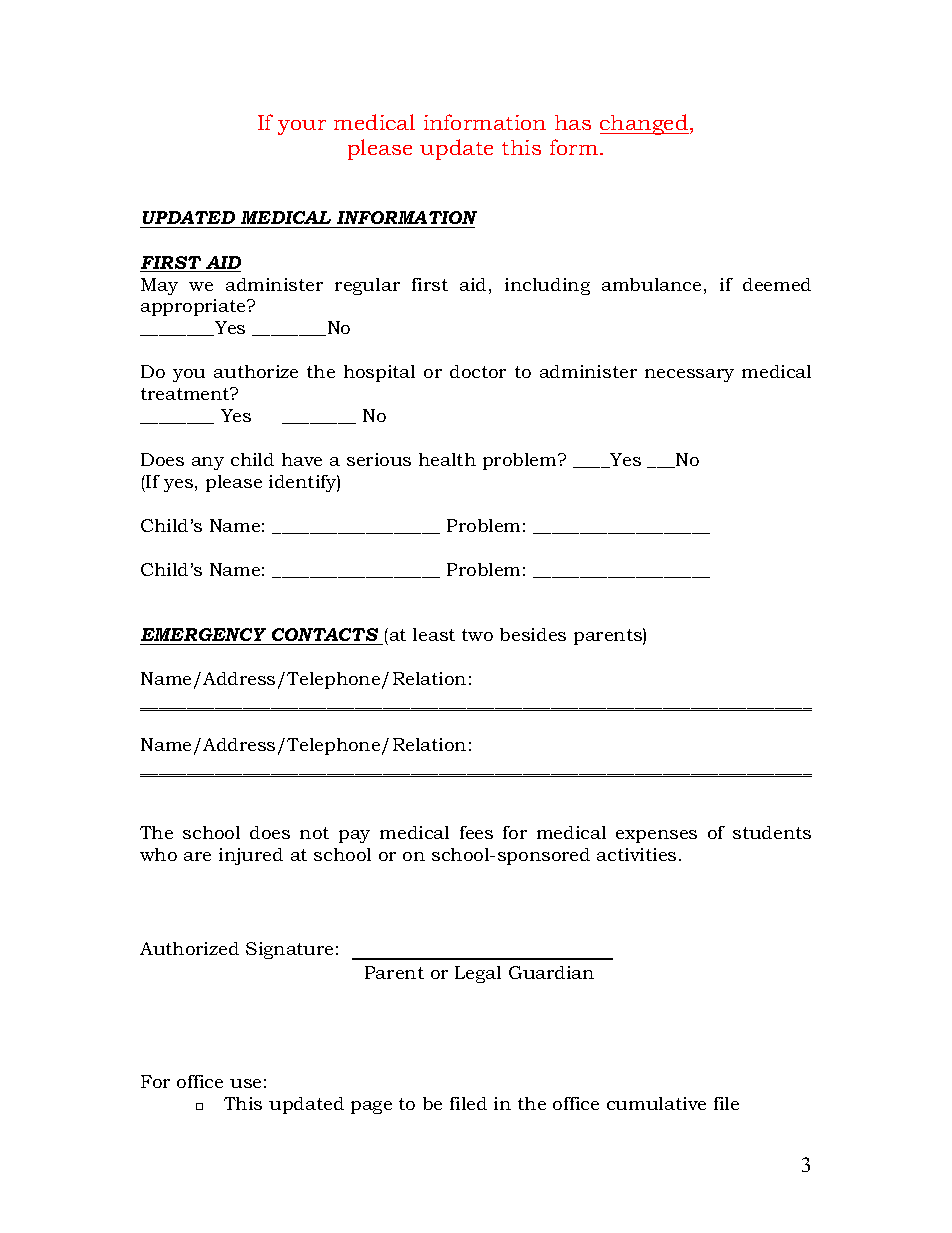 The image size is (952, 1233). Describe the element at coordinates (573, 122) in the screenshot. I see `has` at that location.
